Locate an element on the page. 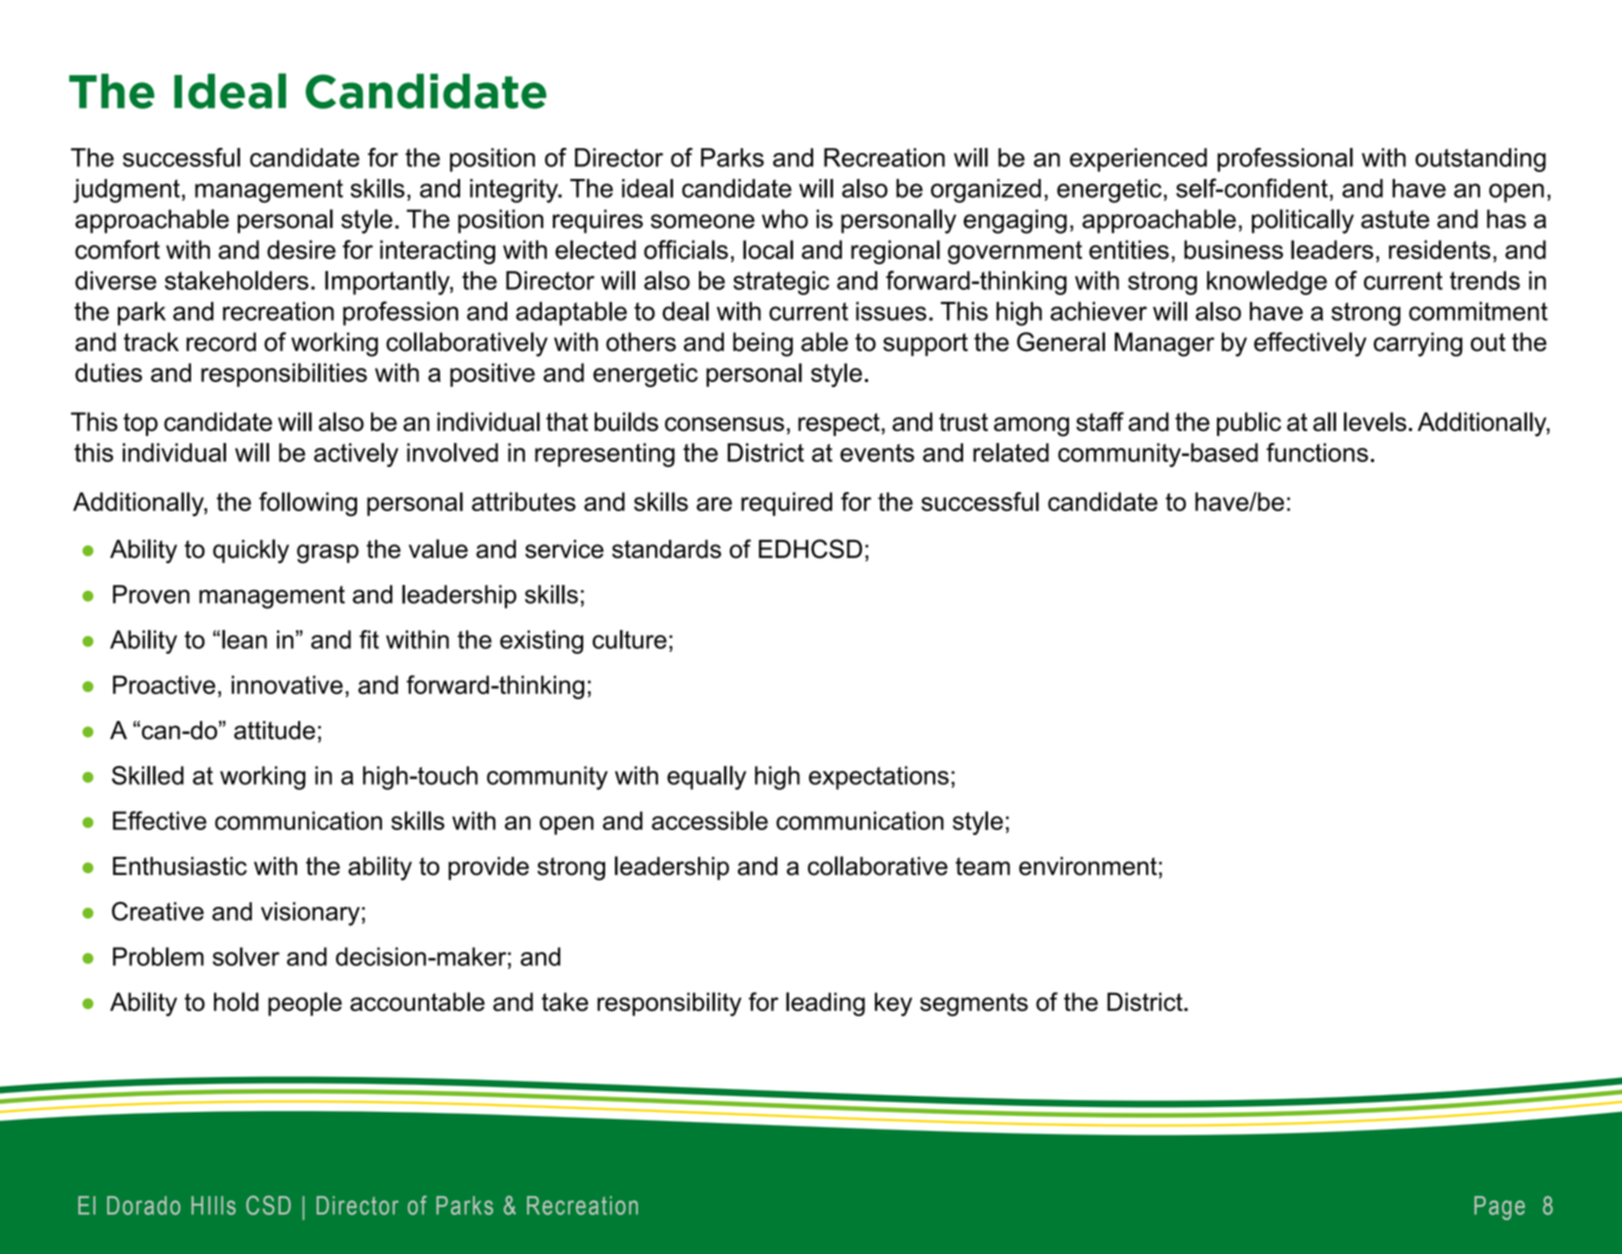 This image has height=1254, width=1622. Dorado is located at coordinates (143, 1205).
